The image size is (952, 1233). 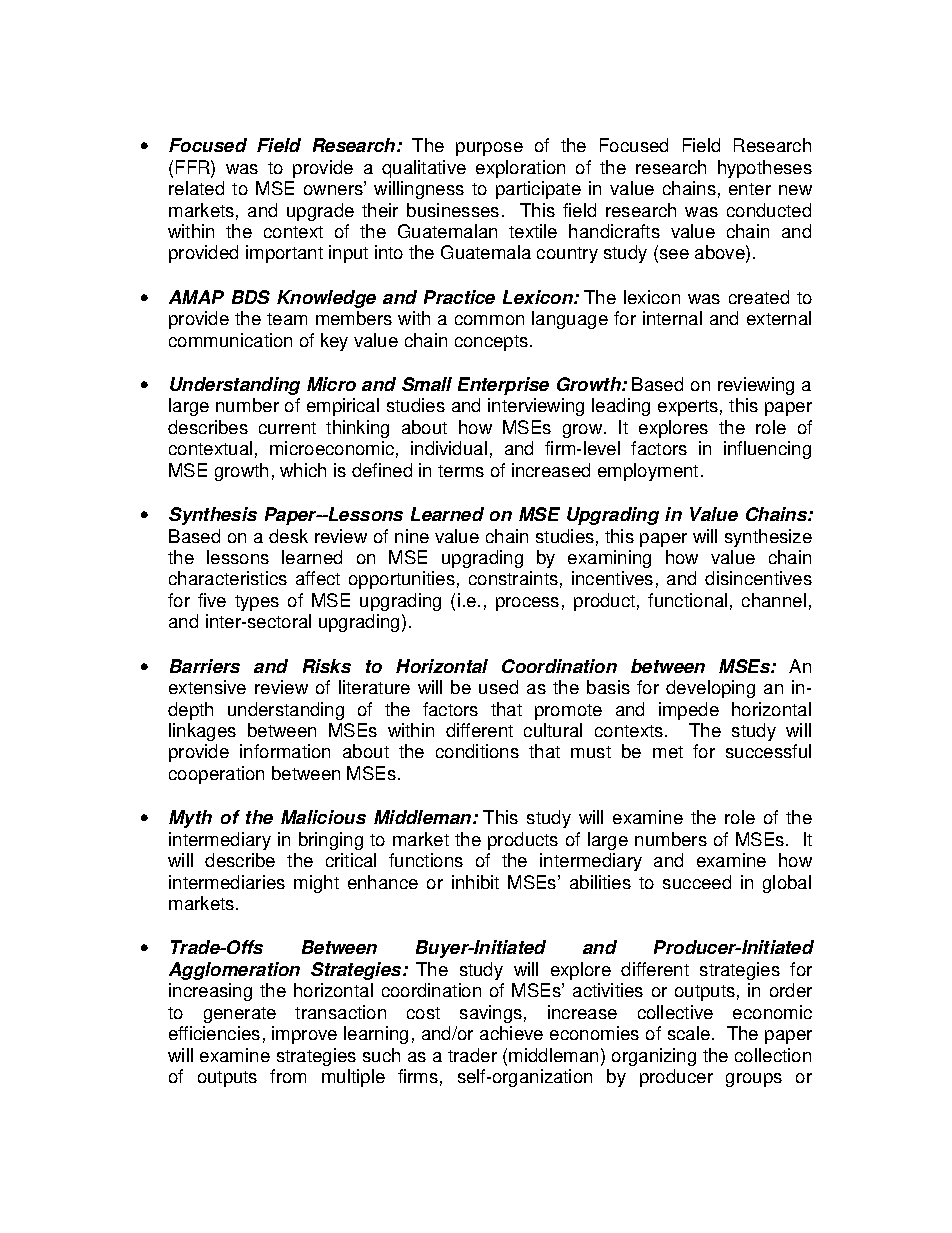 I want to click on information, so click(x=285, y=751).
